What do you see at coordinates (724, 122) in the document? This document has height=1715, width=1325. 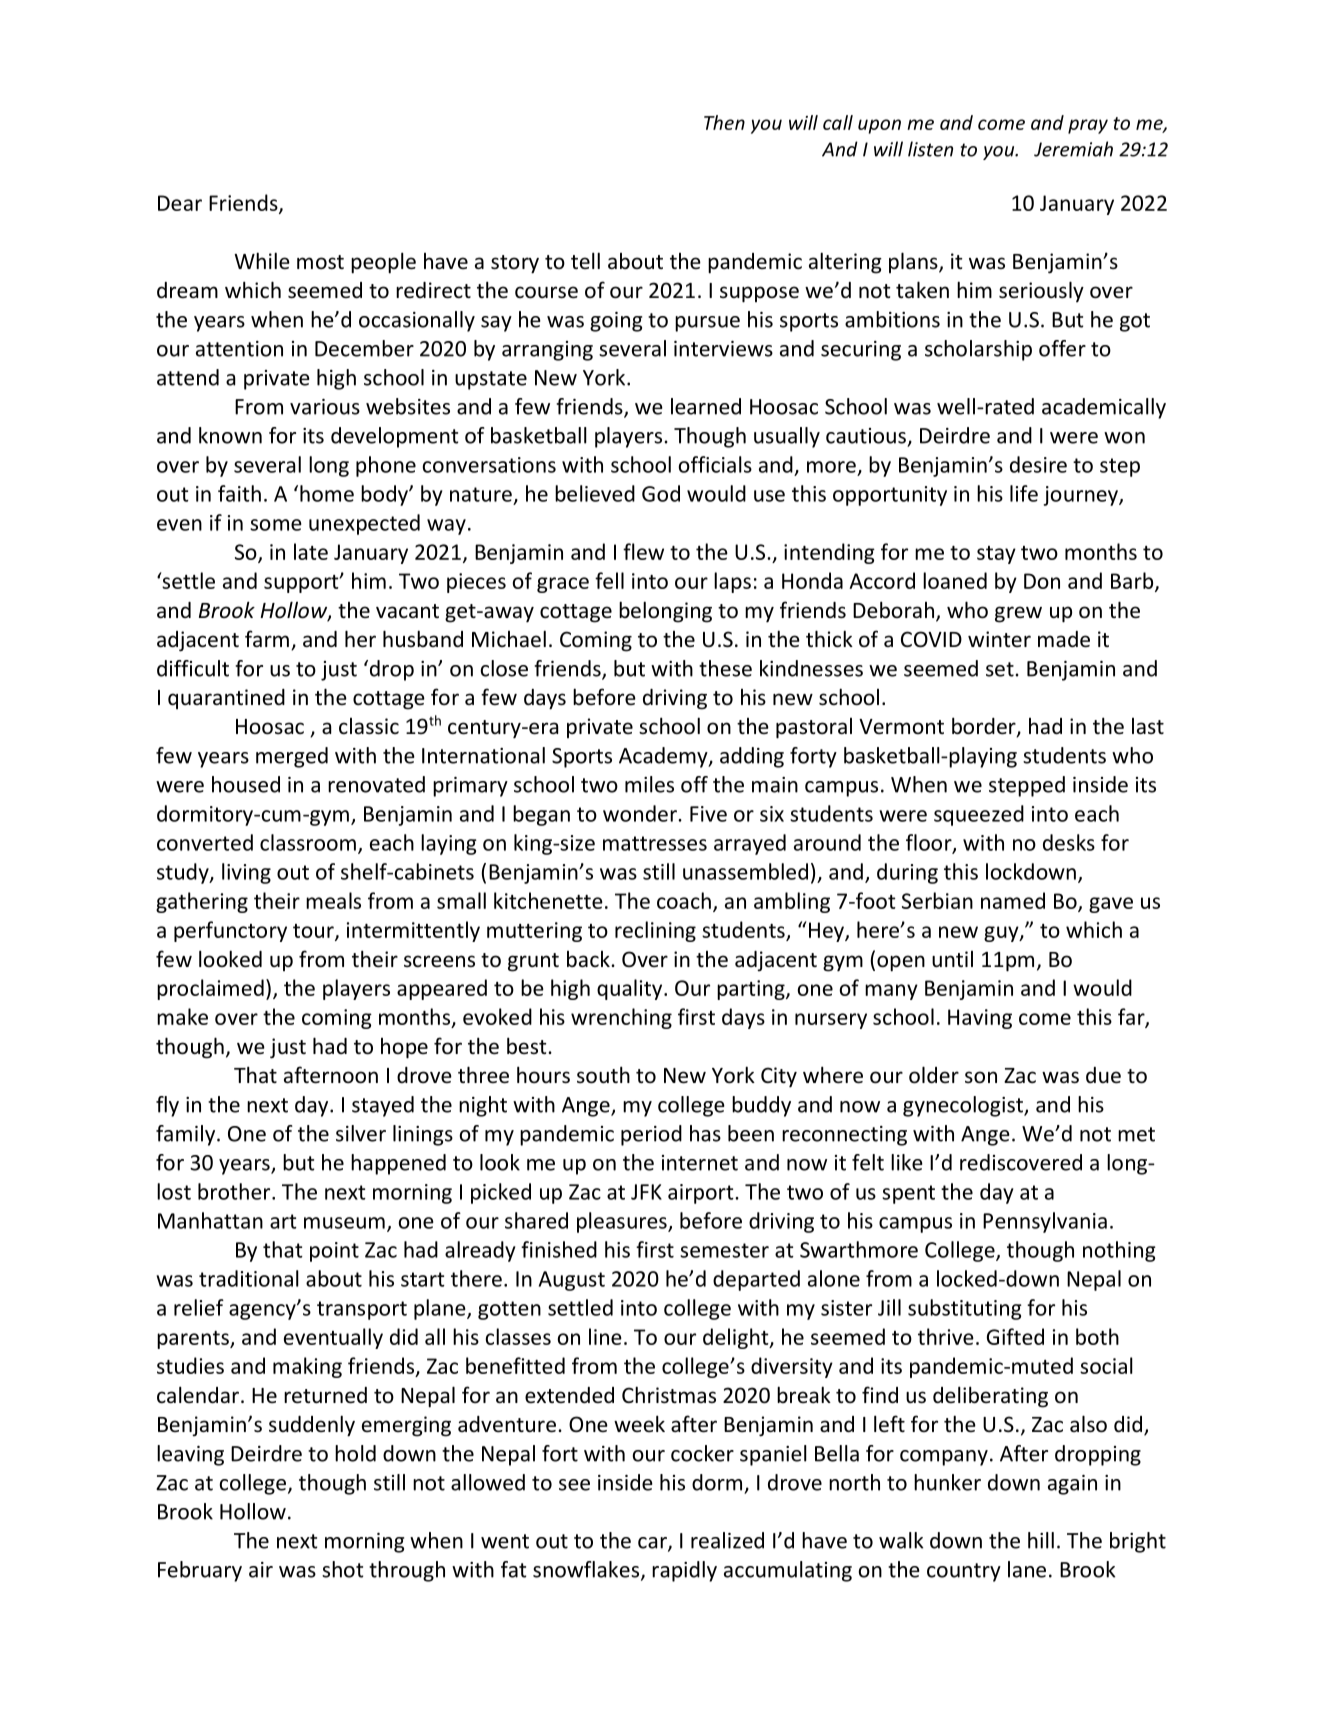 I see `Then` at bounding box center [724, 122].
